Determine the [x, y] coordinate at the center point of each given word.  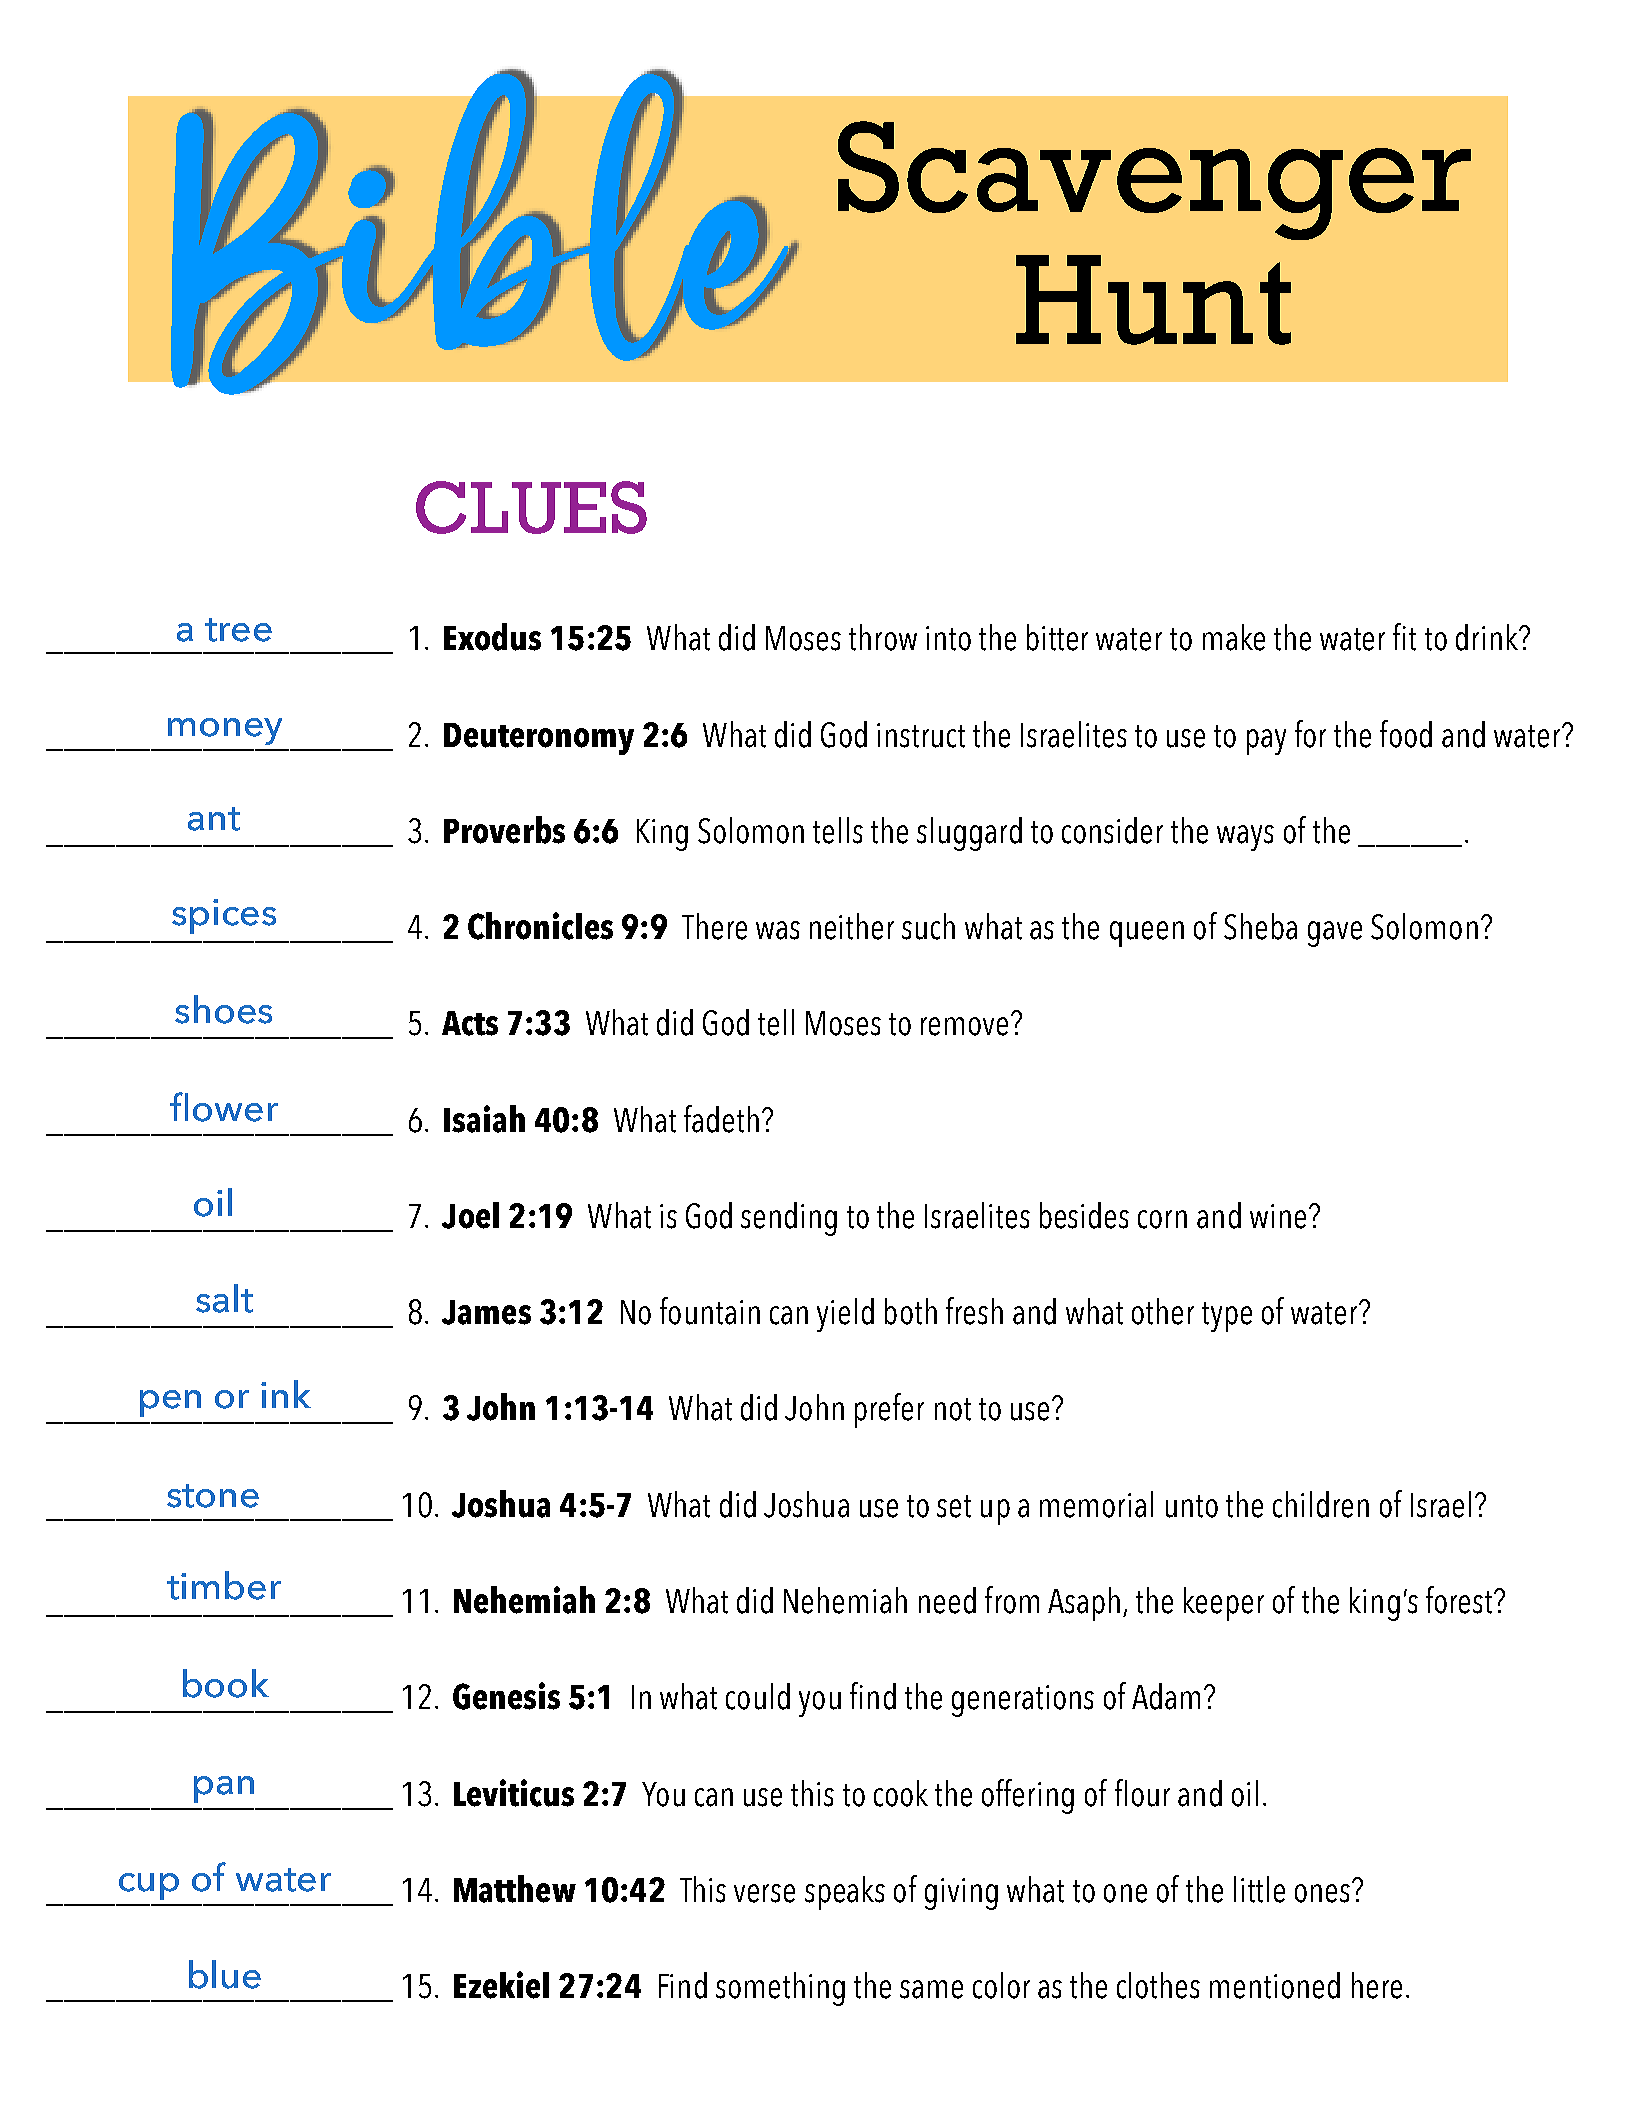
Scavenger [1154, 180]
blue [225, 1974]
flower [224, 1107]
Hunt [1153, 300]
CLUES [531, 507]
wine [1278, 1216]
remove [966, 1025]
